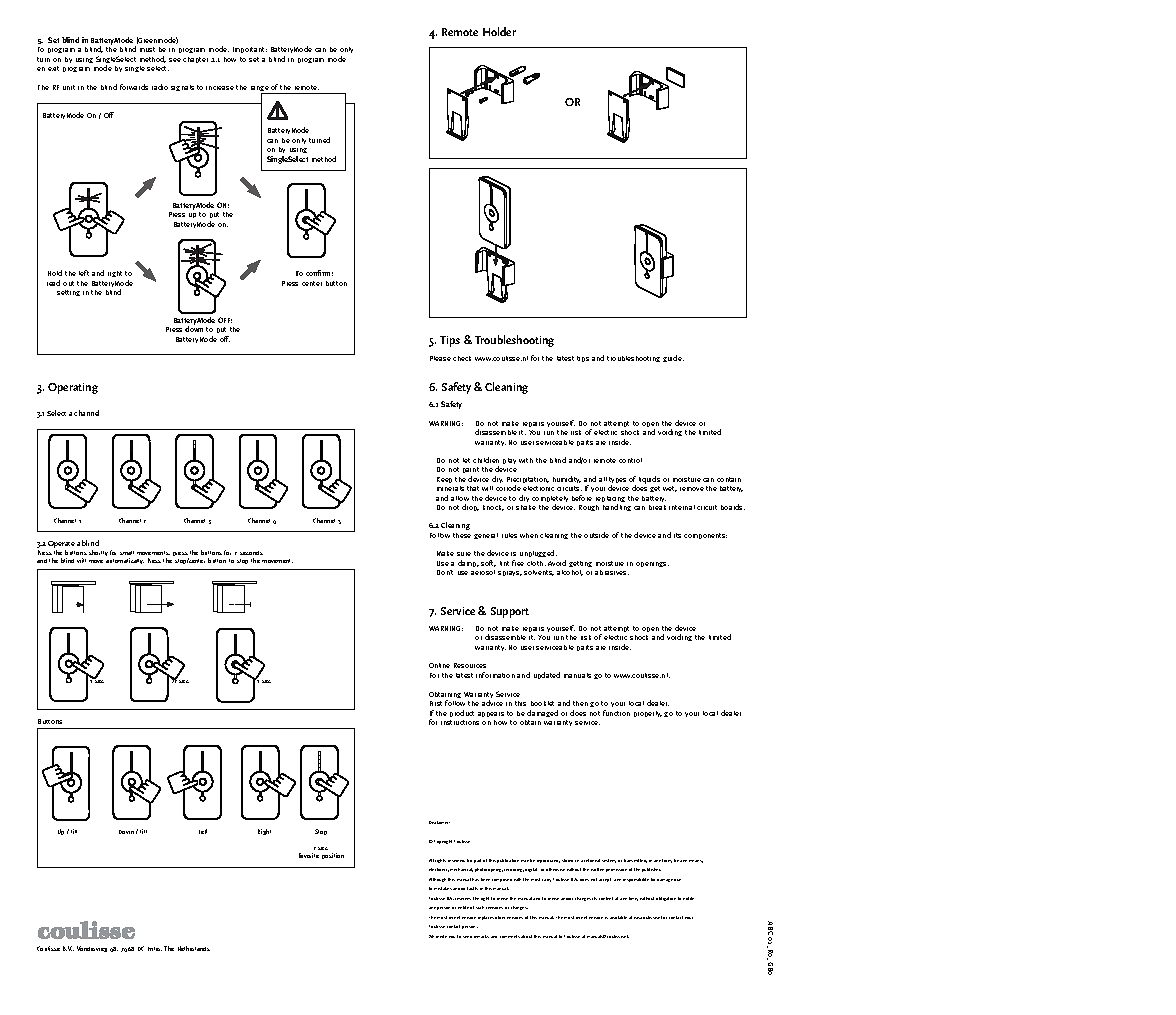 This page has height=1015, width=1176. I want to click on guide, so click(673, 358).
